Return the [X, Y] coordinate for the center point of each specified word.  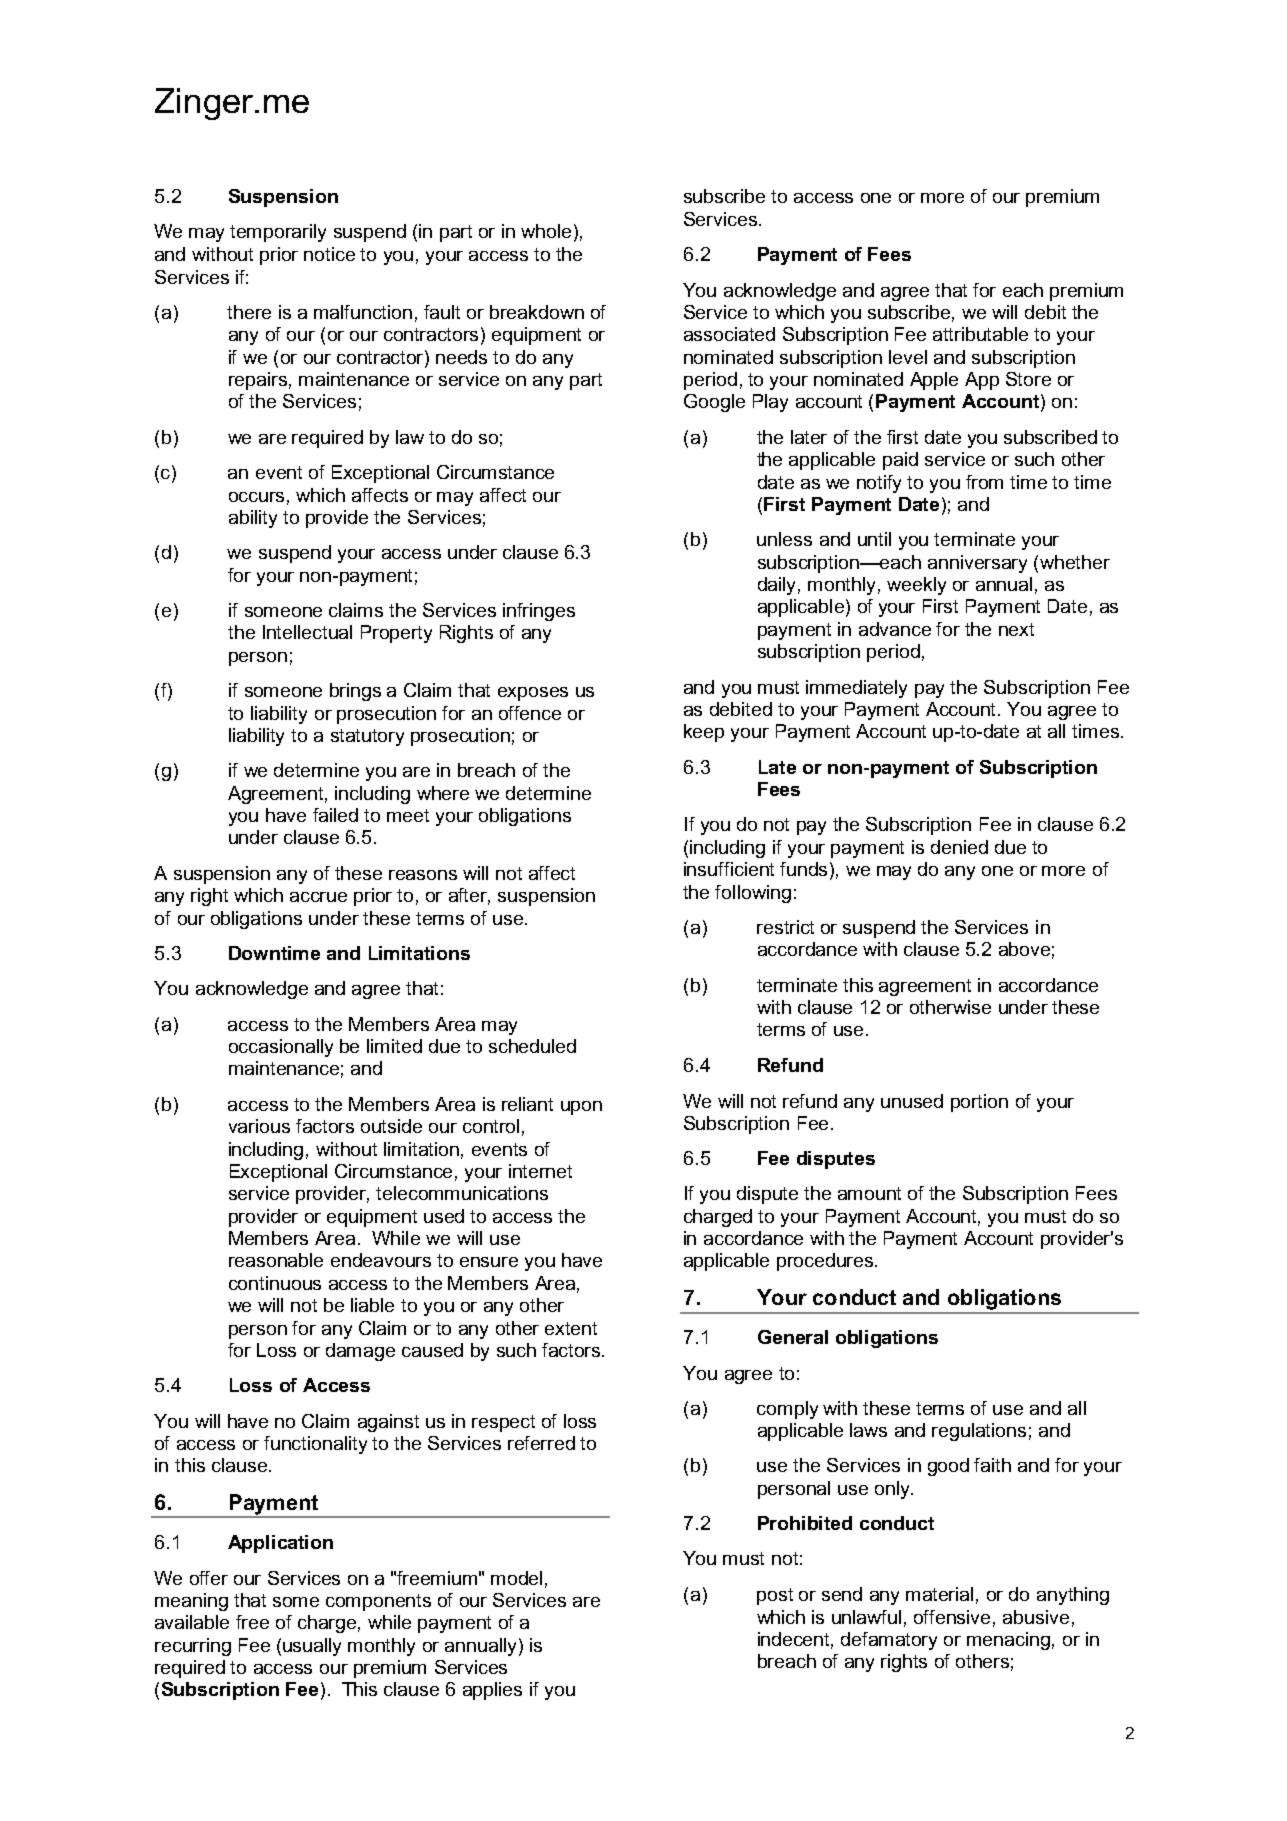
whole [546, 231]
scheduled [532, 1046]
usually [312, 1647]
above [1024, 949]
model [516, 1578]
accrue [318, 897]
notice [329, 254]
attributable [980, 334]
